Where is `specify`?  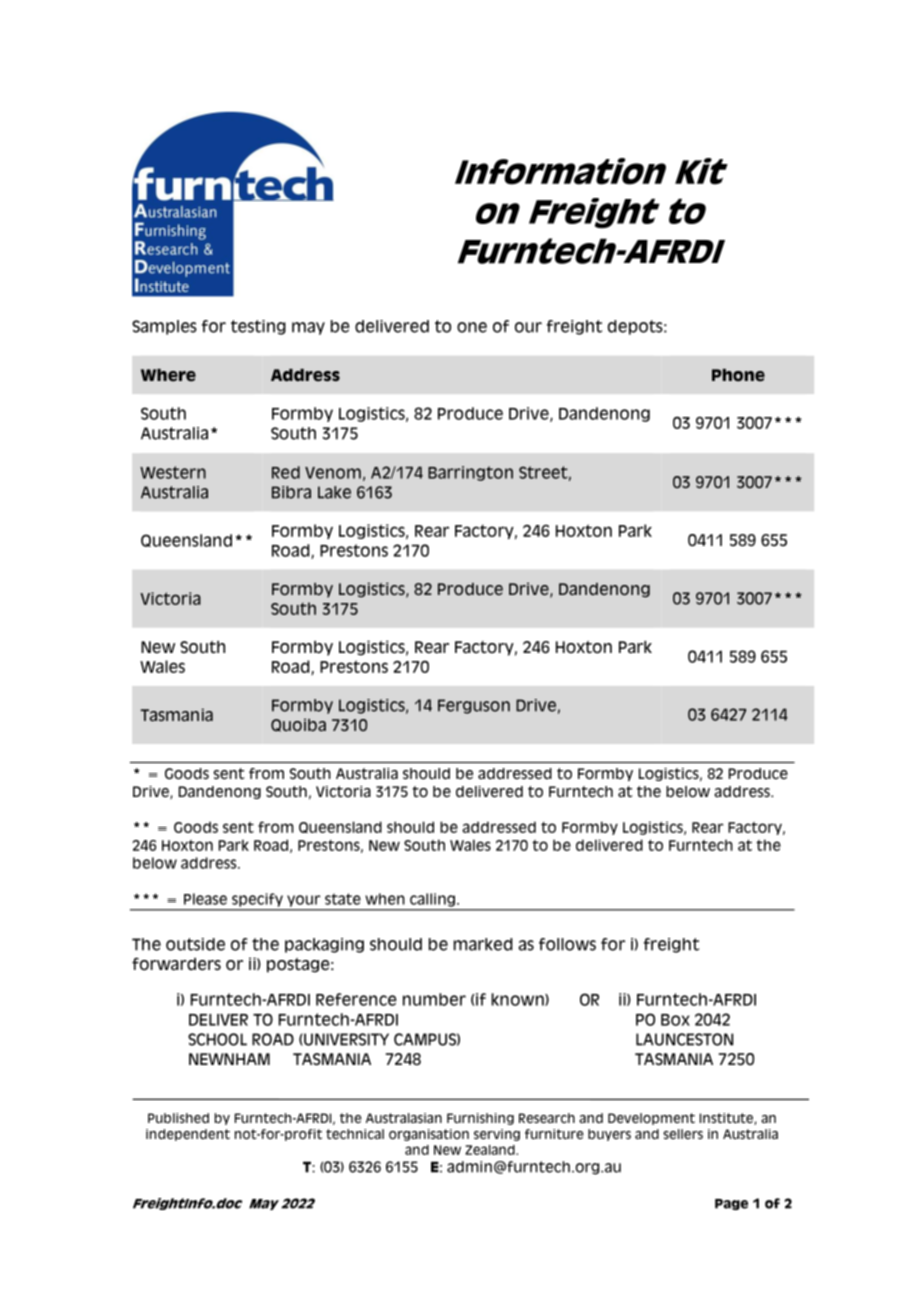
specify is located at coordinates (257, 900).
